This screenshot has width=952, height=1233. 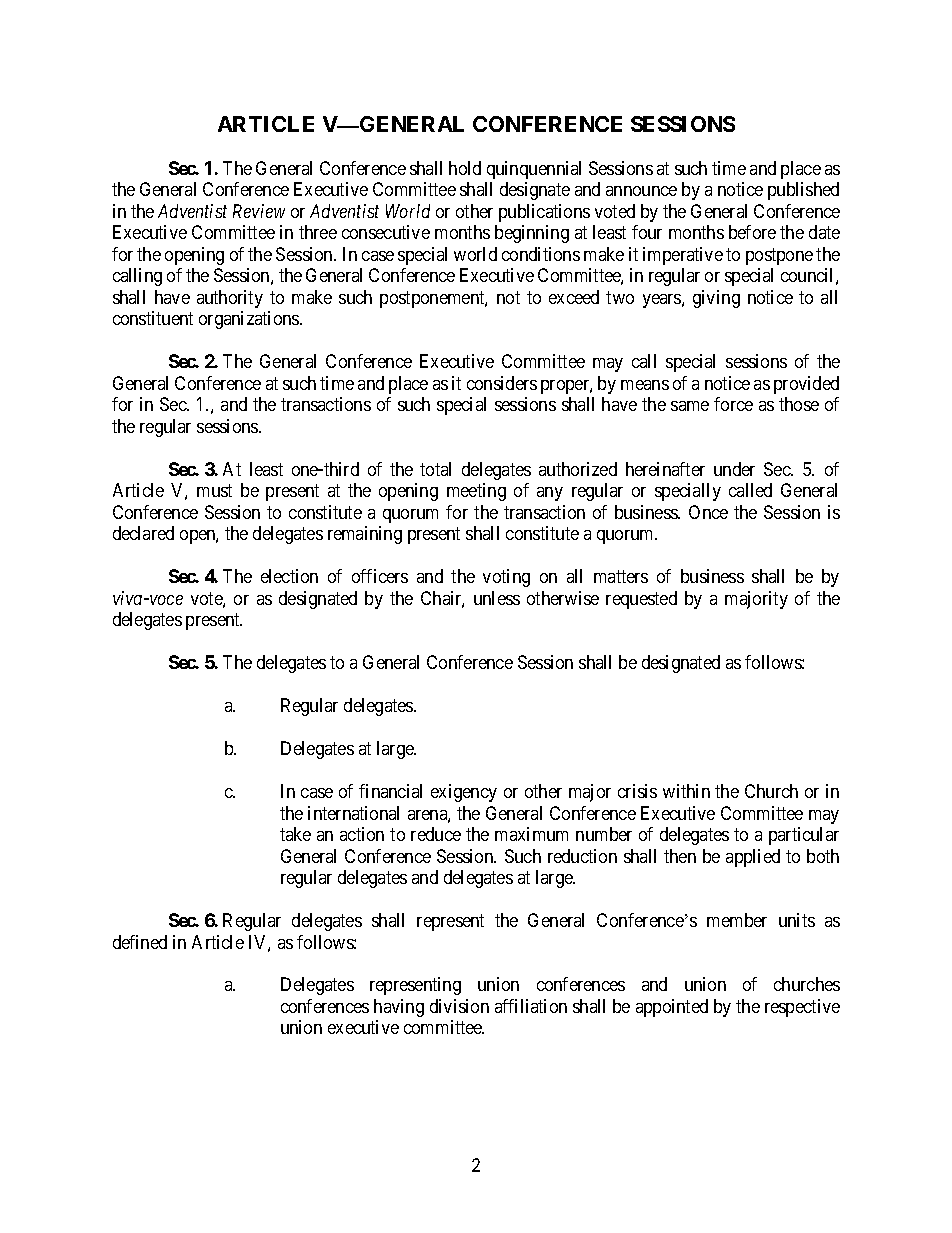 What do you see at coordinates (753, 858) in the screenshot?
I see `applied` at bounding box center [753, 858].
